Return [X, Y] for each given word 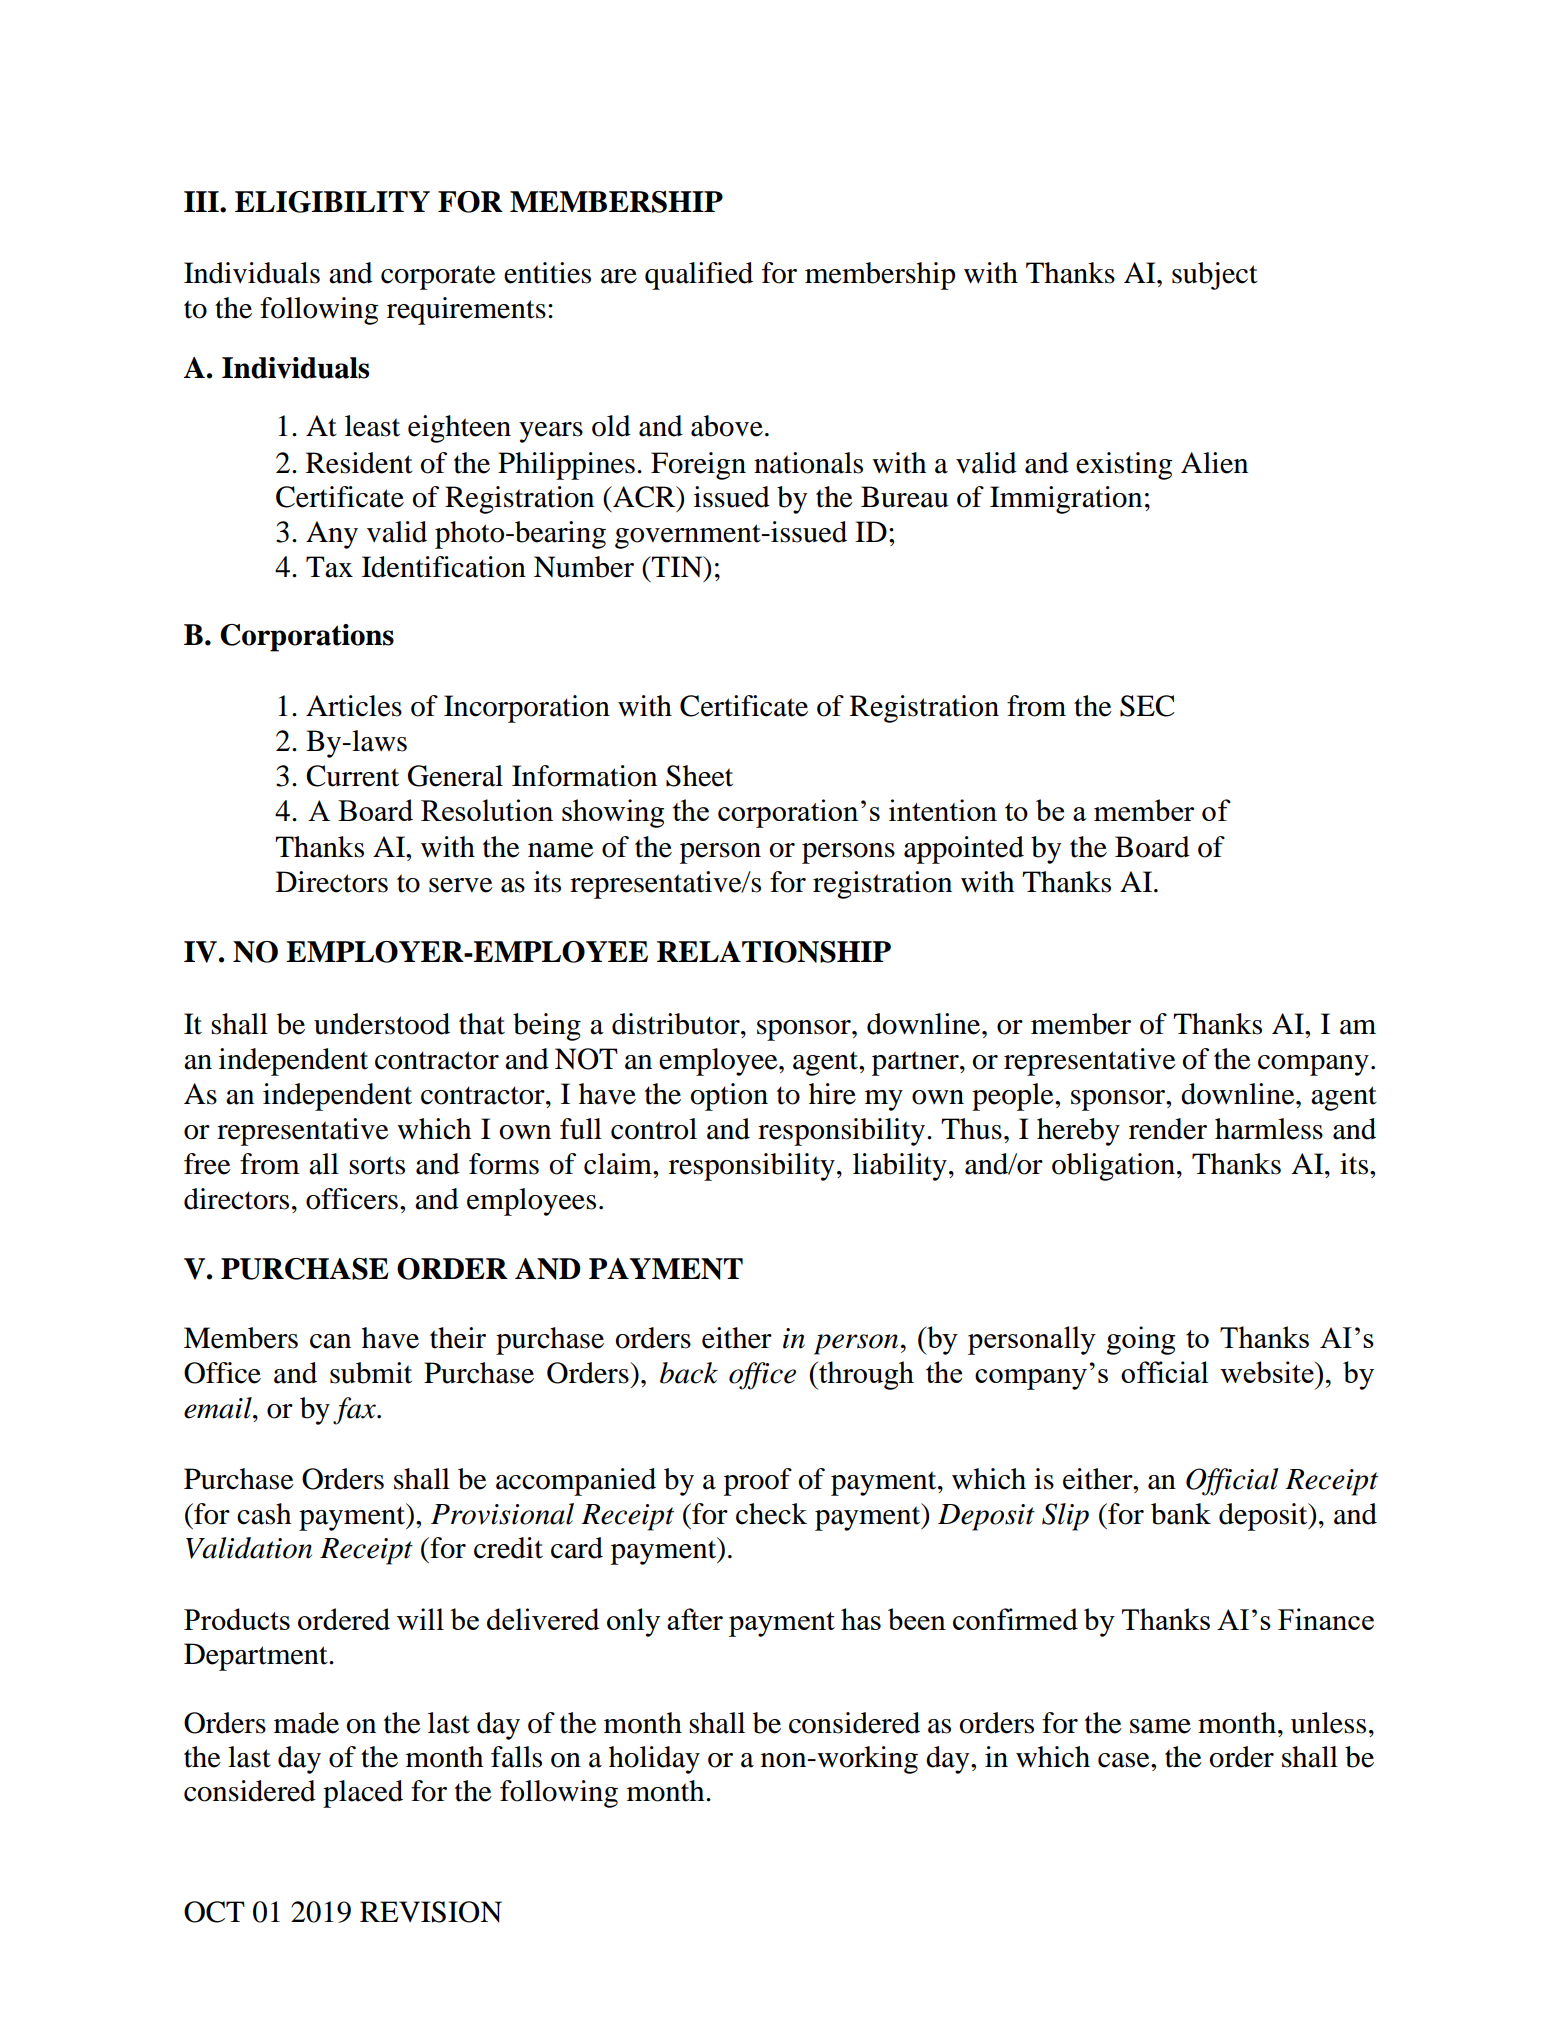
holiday [654, 1760]
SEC [1147, 706]
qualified [699, 276]
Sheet [699, 776]
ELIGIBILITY [332, 202]
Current [352, 776]
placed [363, 1794]
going [1141, 1340]
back [689, 1373]
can [330, 1341]
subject [1215, 276]
